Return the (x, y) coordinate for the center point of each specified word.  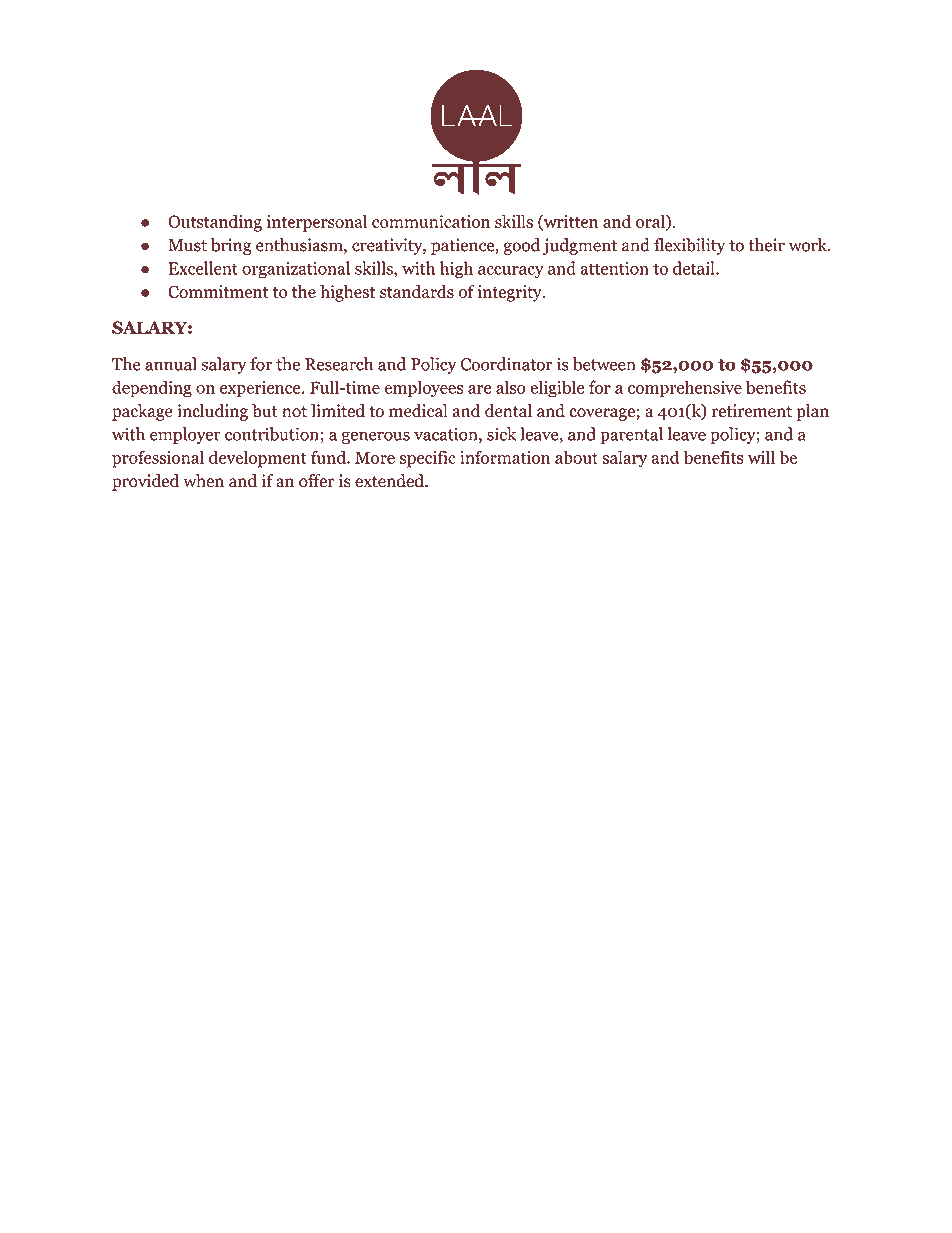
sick (501, 434)
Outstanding (215, 223)
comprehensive (685, 389)
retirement (752, 411)
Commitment (218, 291)
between (604, 364)
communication (431, 221)
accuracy (511, 272)
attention (614, 268)
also (511, 387)
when (203, 481)
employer (185, 435)
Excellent (203, 268)
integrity (511, 293)
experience (261, 389)
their (766, 245)
